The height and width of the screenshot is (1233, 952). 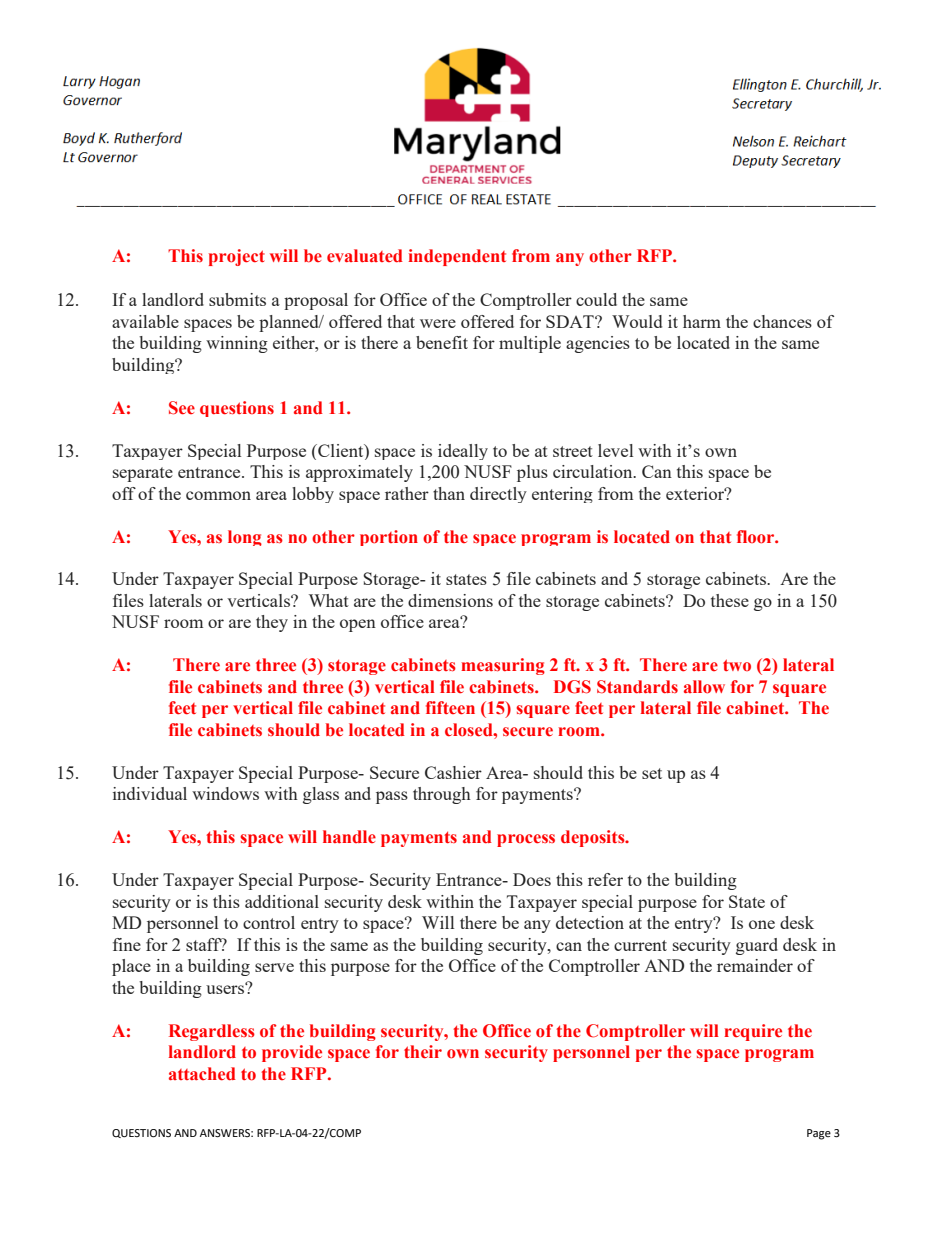 What do you see at coordinates (272, 623) in the screenshot?
I see `they` at bounding box center [272, 623].
